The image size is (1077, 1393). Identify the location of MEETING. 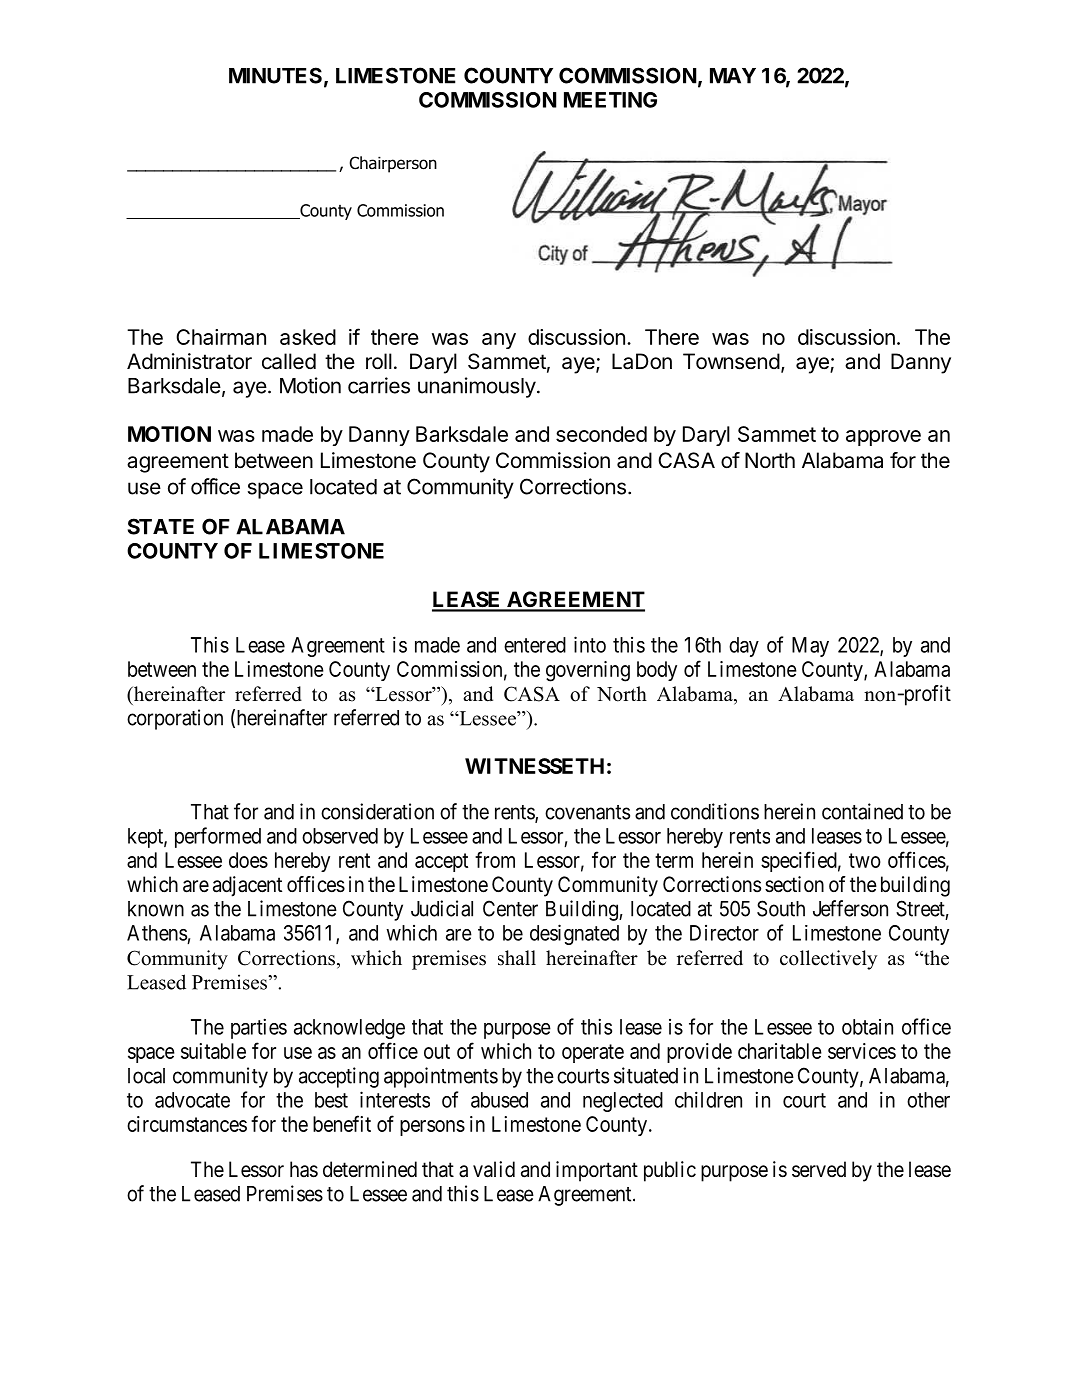
(610, 100).
